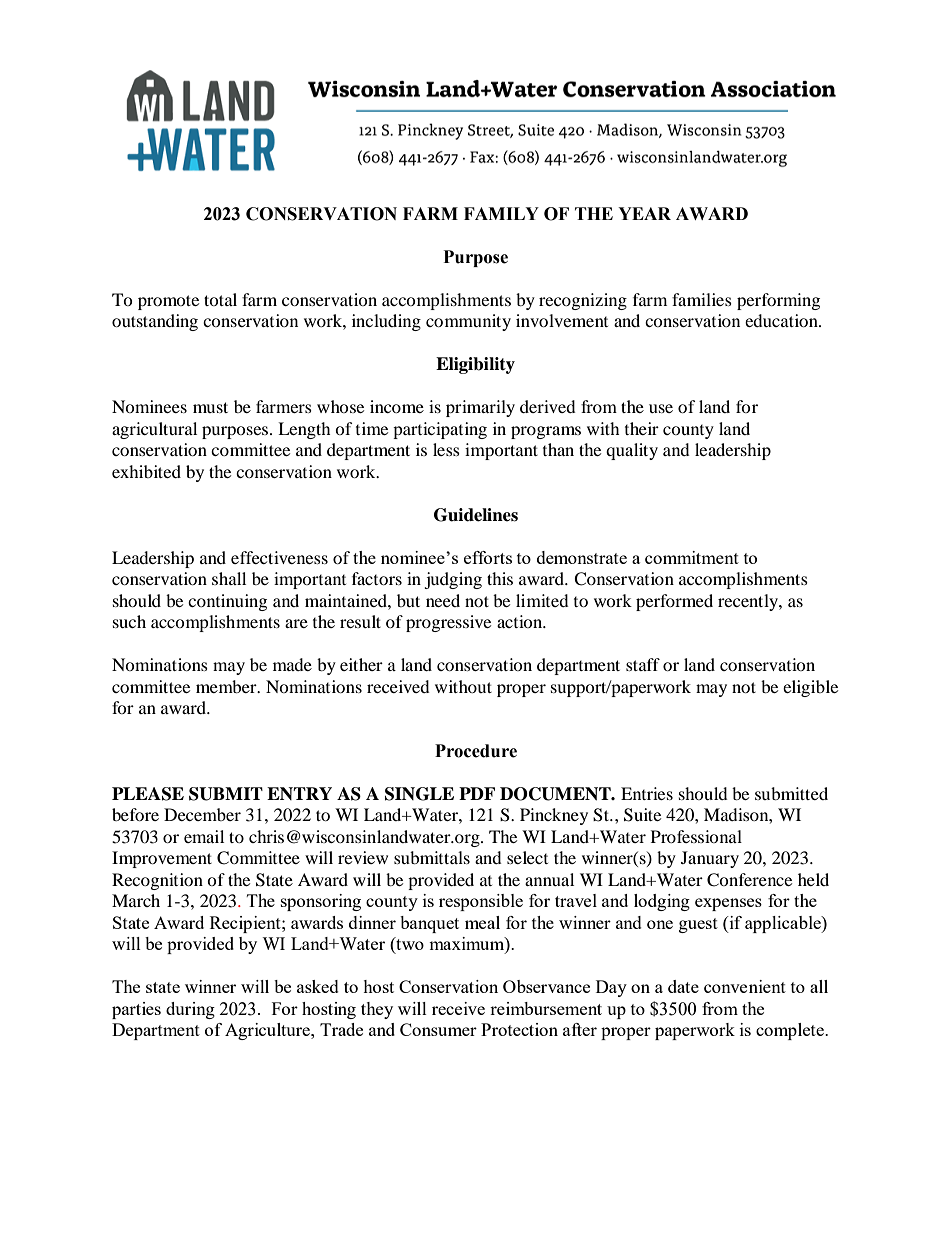 The image size is (952, 1233). I want to click on FAMILY, so click(501, 213).
